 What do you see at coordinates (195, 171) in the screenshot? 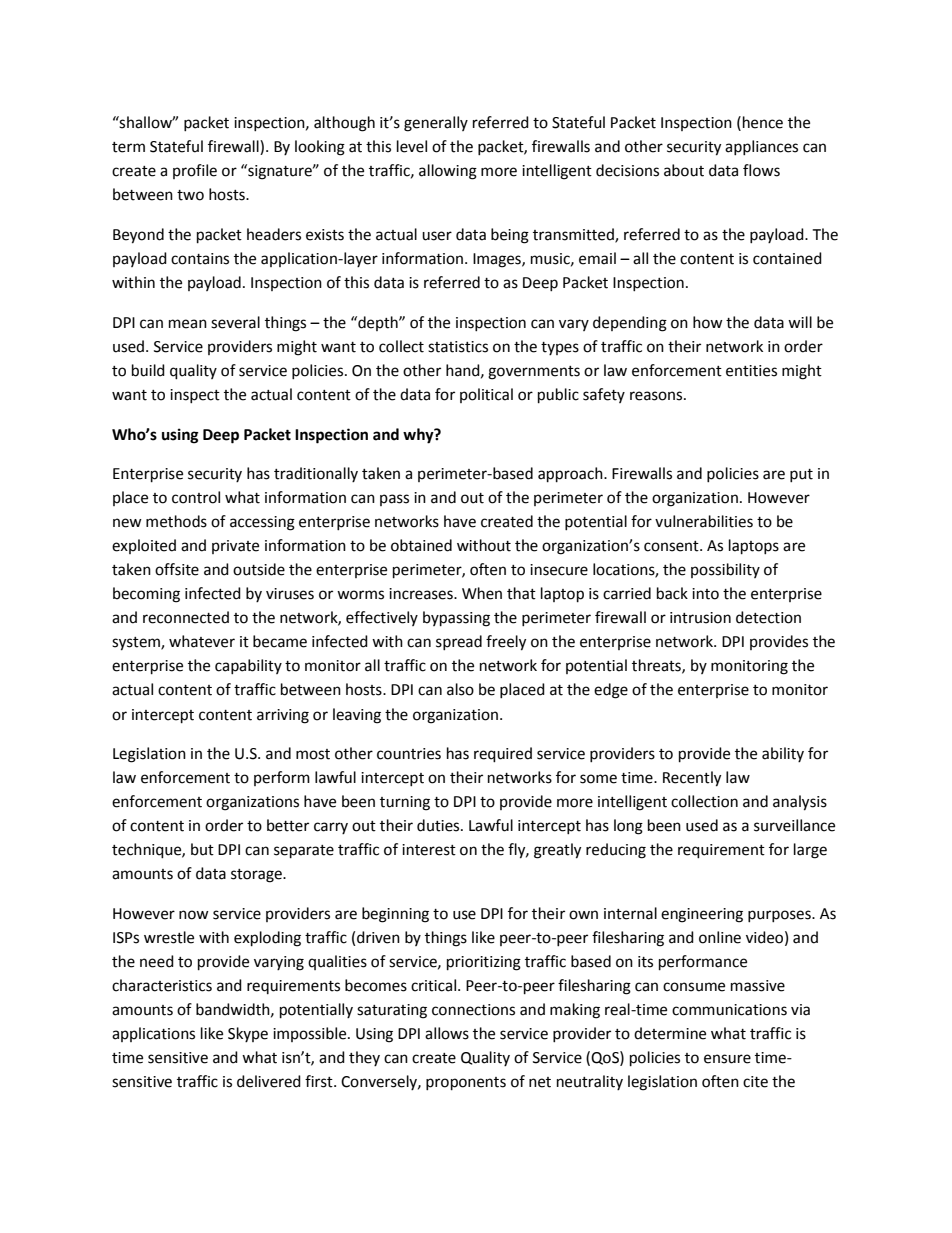
I see `profile` at bounding box center [195, 171].
